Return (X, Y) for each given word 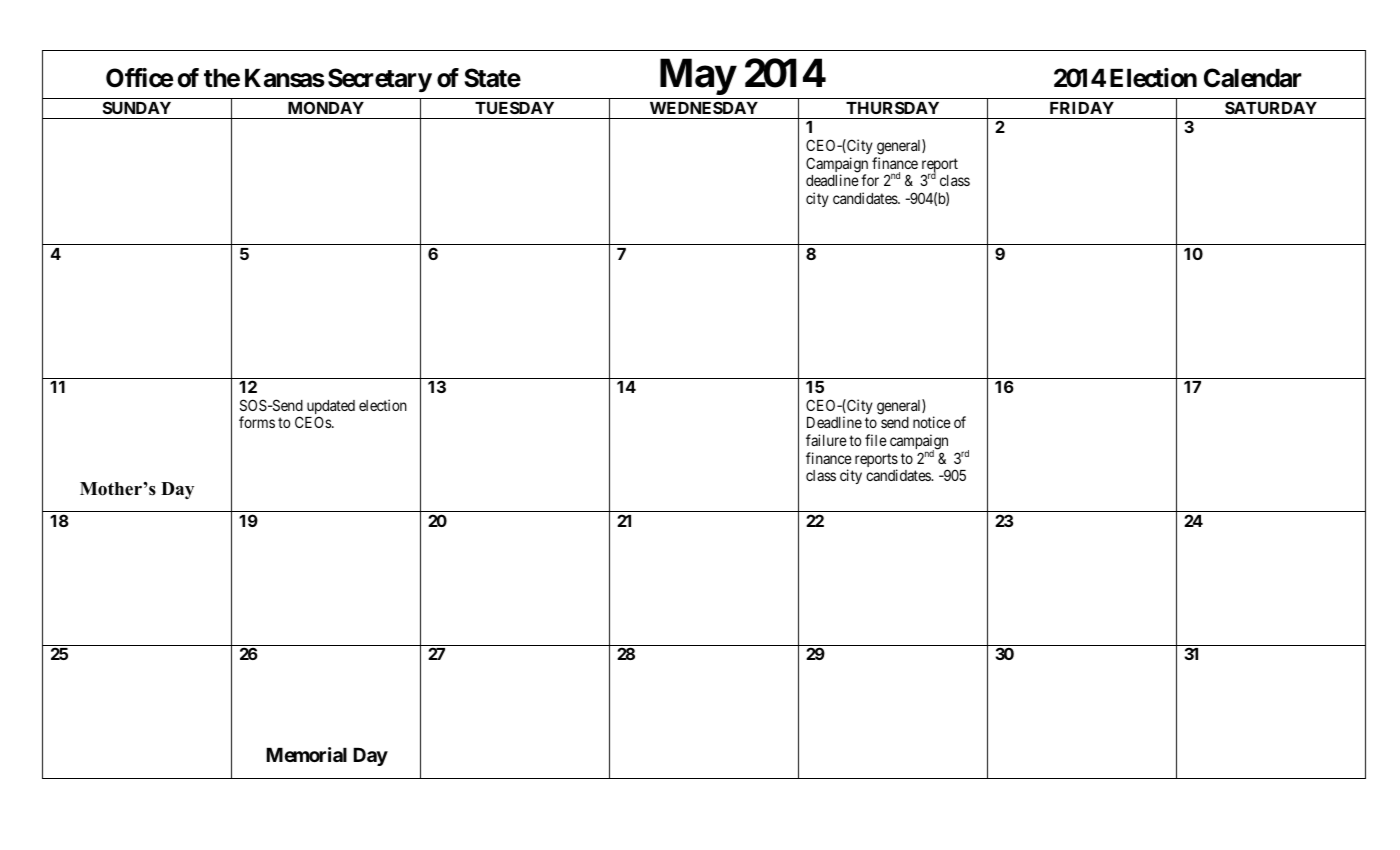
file (876, 440)
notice (932, 422)
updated (331, 408)
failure (826, 440)
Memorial (306, 754)
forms (257, 422)
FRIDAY (1082, 108)
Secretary (380, 80)
